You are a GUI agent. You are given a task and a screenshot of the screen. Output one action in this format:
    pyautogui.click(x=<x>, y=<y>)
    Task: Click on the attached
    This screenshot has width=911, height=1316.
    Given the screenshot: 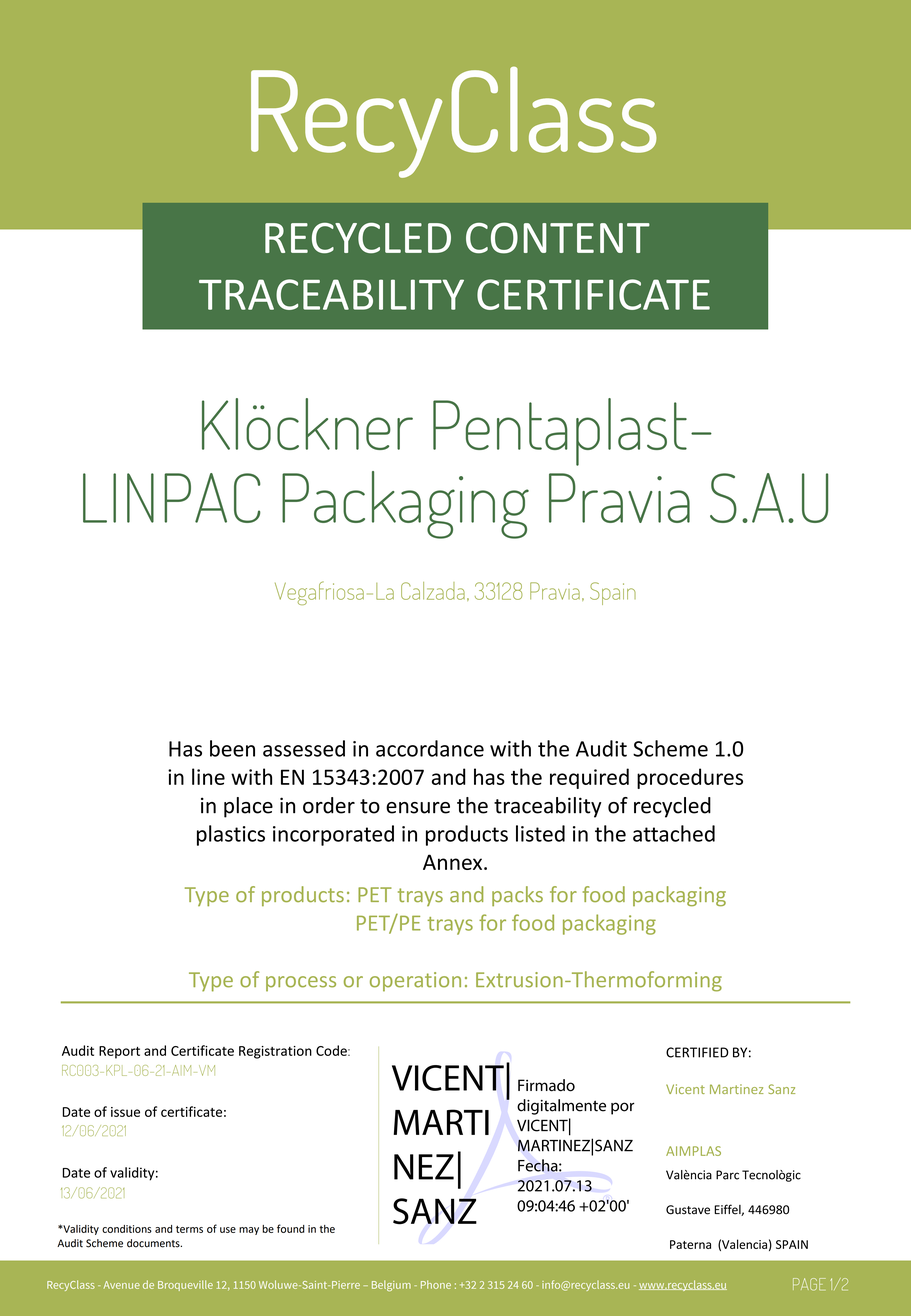 What is the action you would take?
    pyautogui.click(x=674, y=833)
